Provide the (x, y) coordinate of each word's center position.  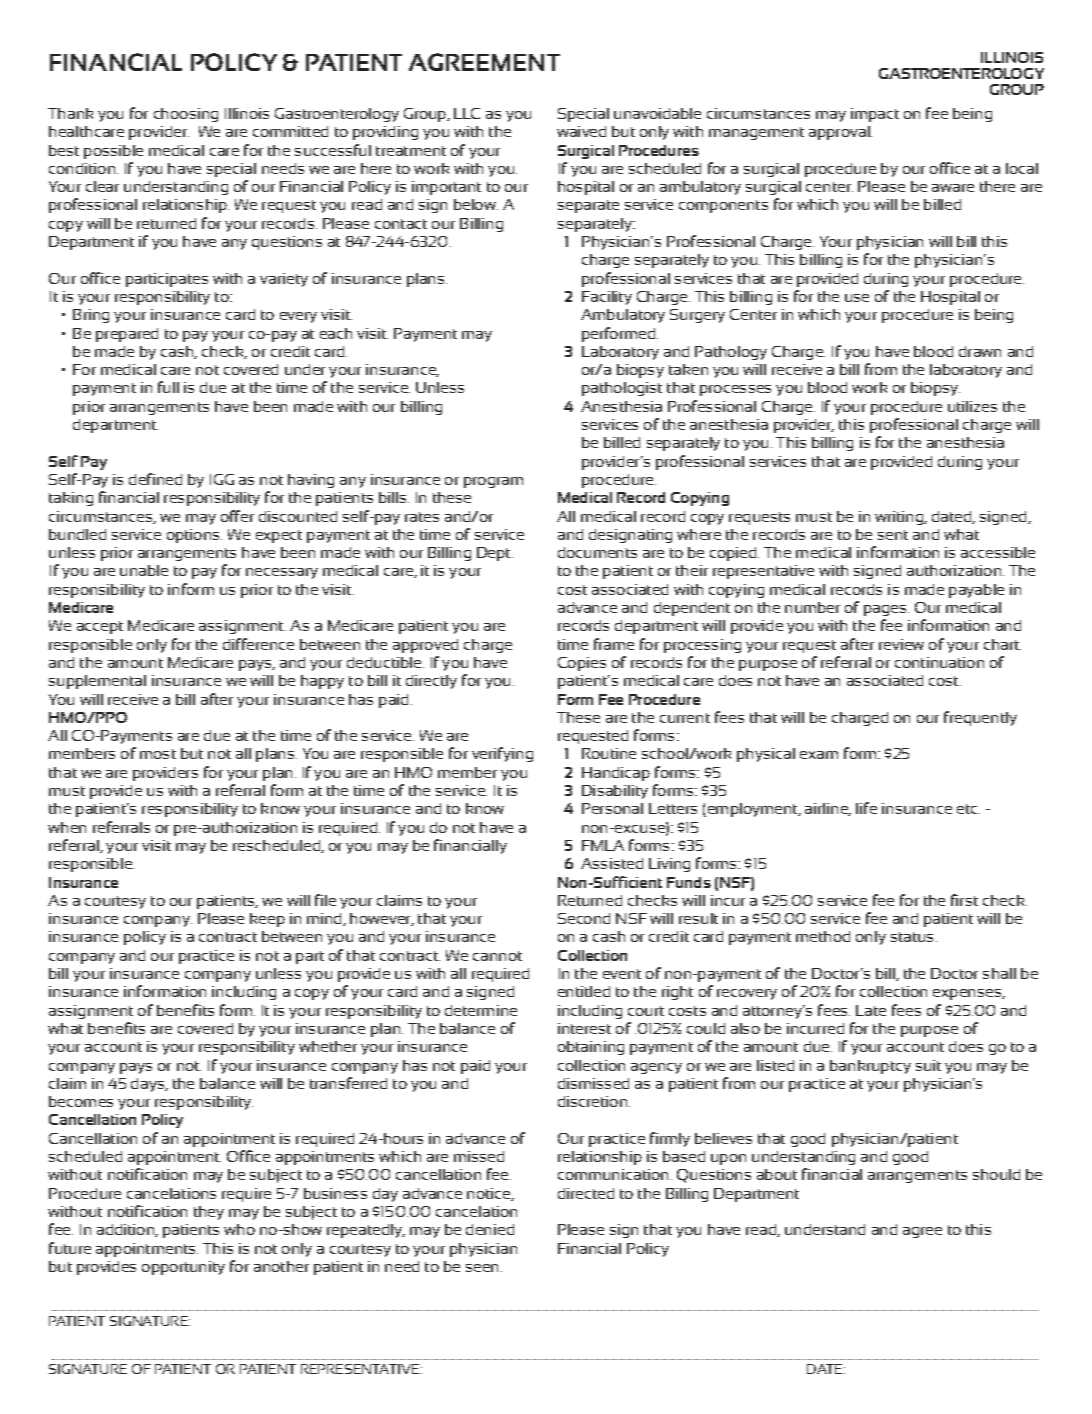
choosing (186, 115)
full (168, 387)
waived (581, 131)
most (158, 754)
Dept (493, 554)
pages (886, 610)
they (209, 1213)
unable (144, 570)
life (866, 808)
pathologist (622, 389)
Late (871, 1010)
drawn (980, 351)
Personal (612, 808)
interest (584, 1028)
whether (328, 1046)
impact (875, 115)
